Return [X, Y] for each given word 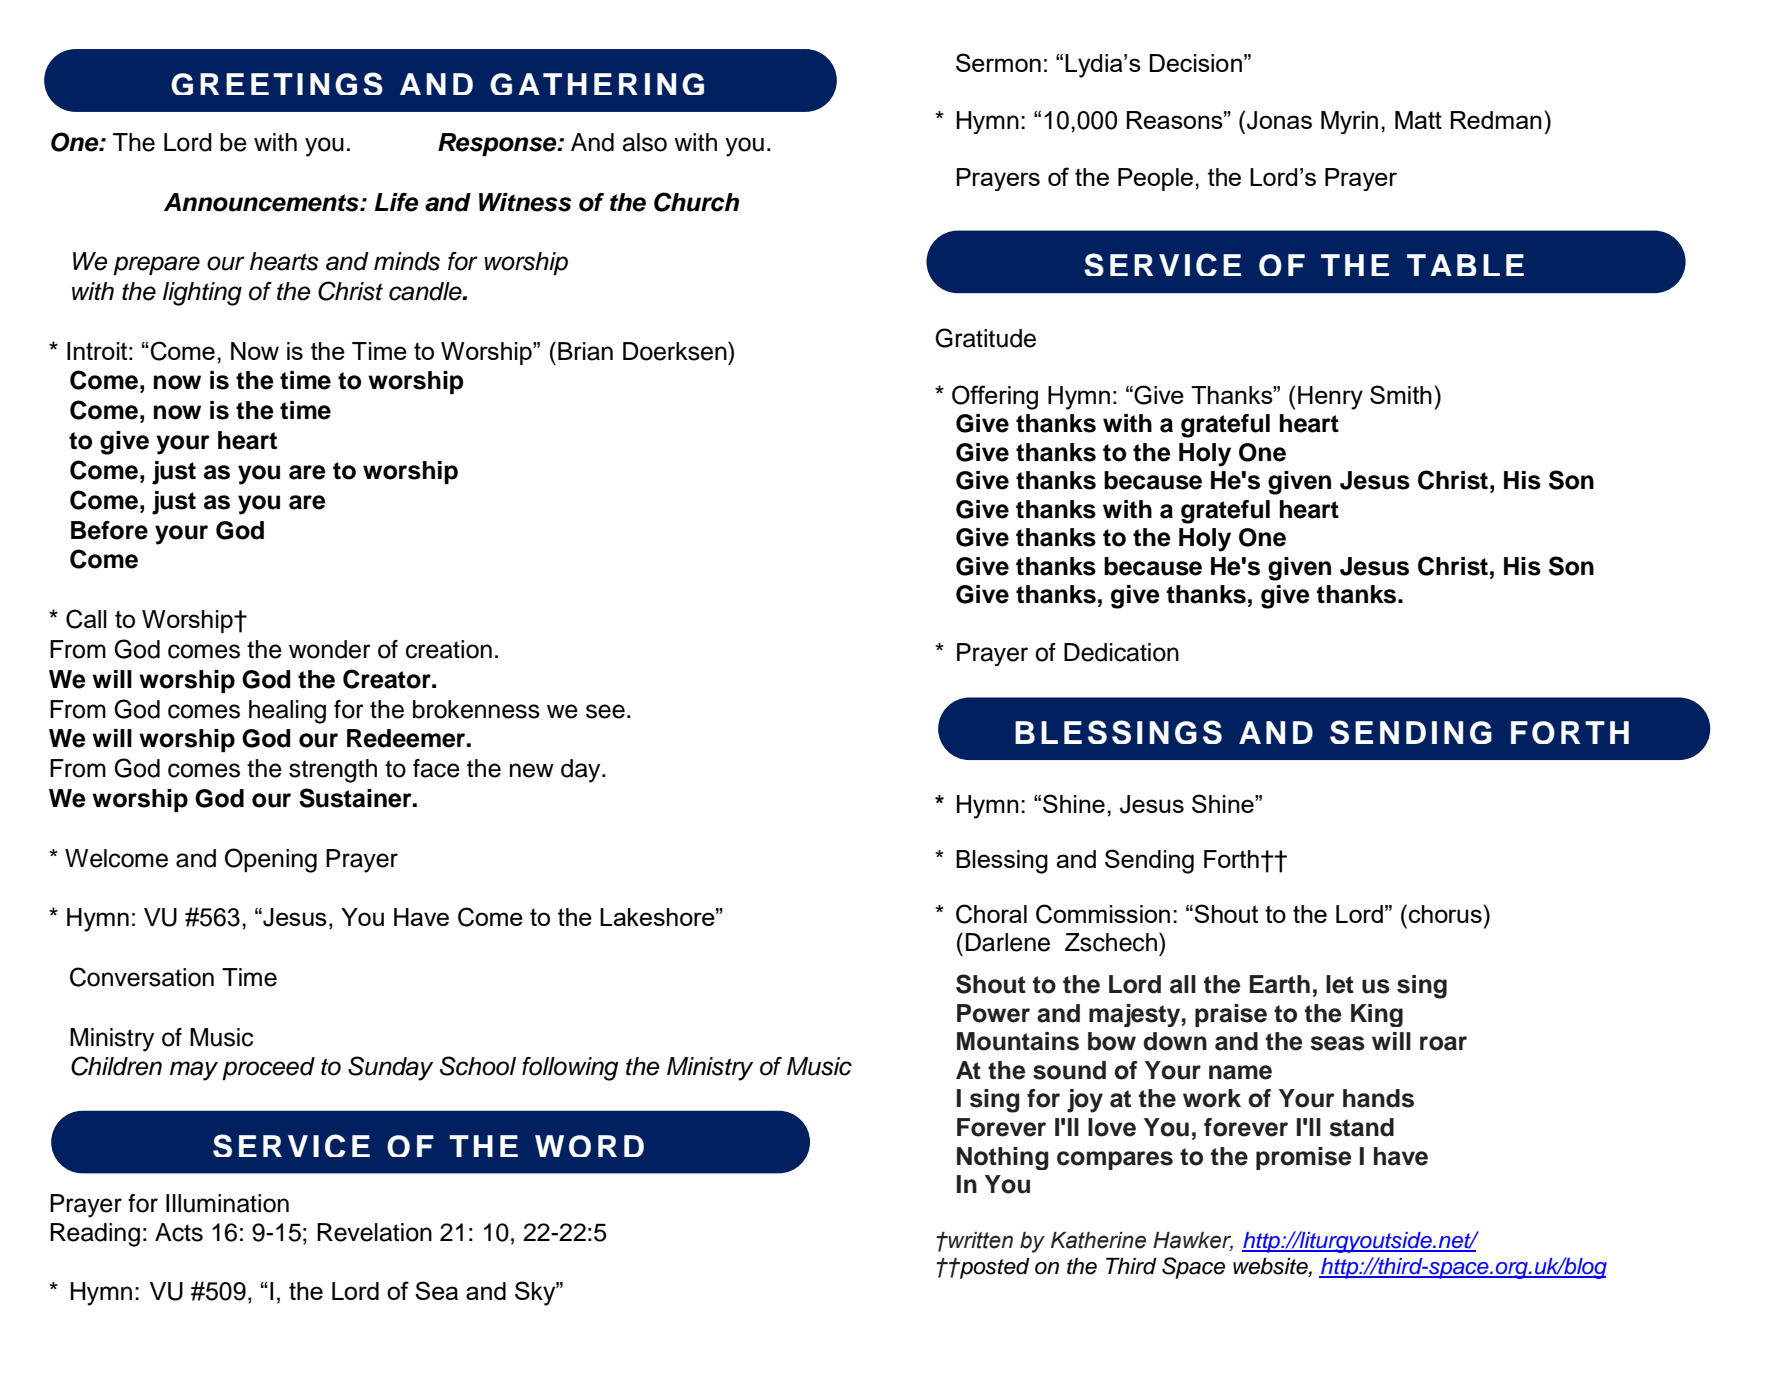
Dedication [1121, 652]
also [644, 142]
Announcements [262, 202]
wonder [330, 649]
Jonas [1279, 120]
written [980, 1240]
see [605, 711]
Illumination [227, 1203]
